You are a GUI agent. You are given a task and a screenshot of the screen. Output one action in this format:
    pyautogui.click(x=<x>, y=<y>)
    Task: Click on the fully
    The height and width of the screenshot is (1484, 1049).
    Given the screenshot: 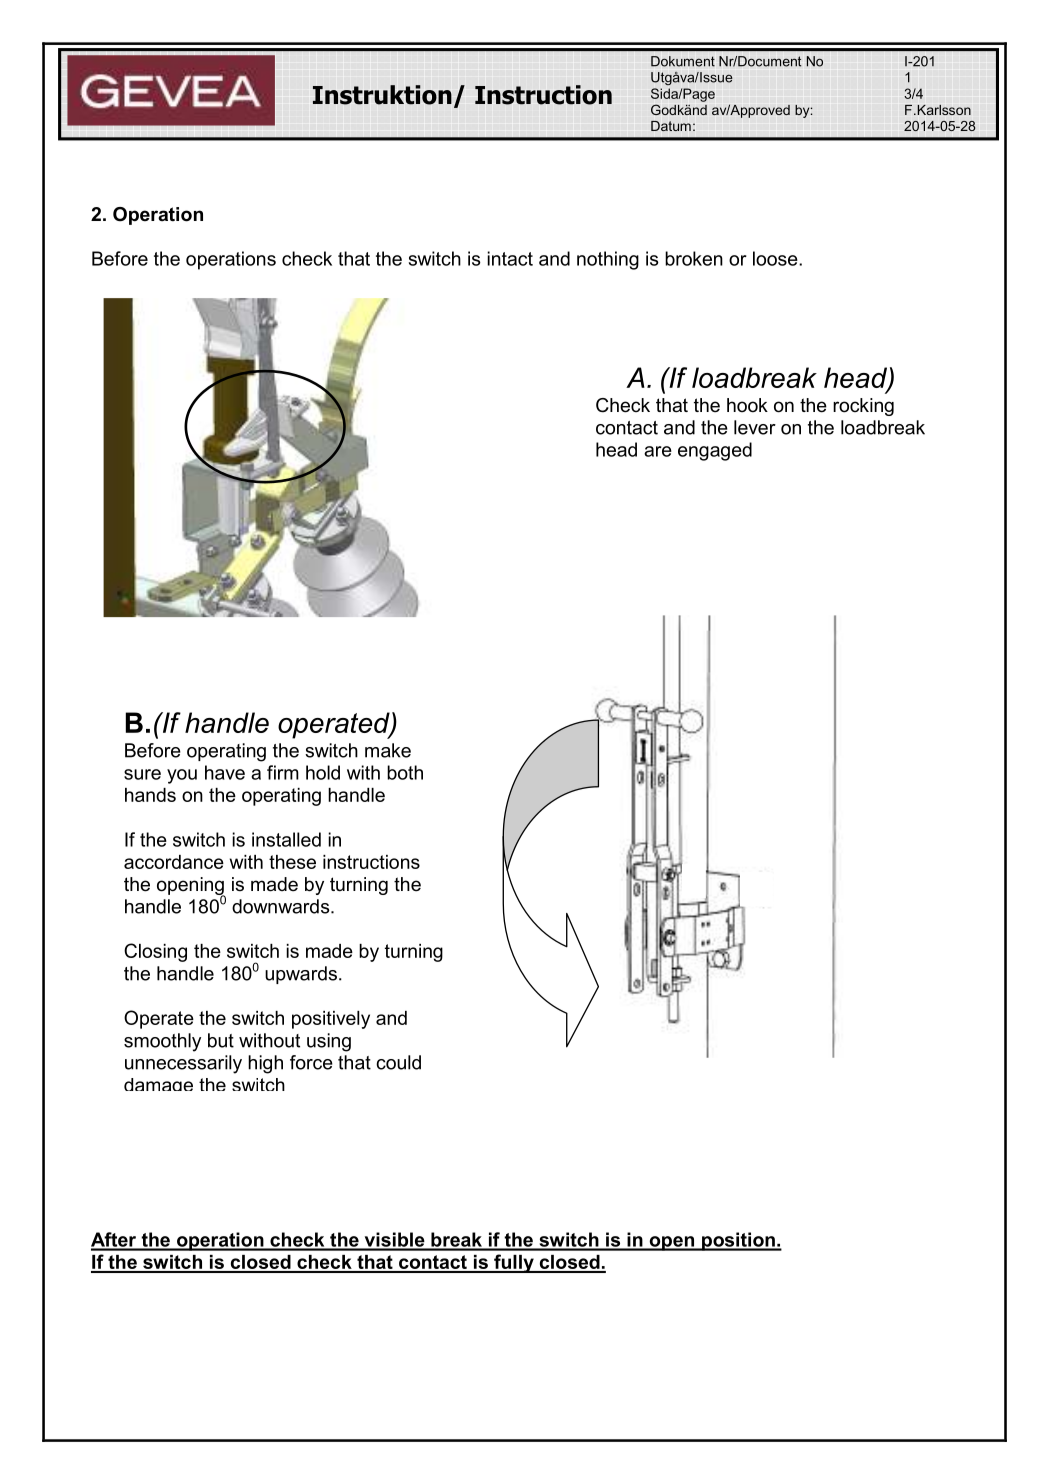 What is the action you would take?
    pyautogui.click(x=514, y=1263)
